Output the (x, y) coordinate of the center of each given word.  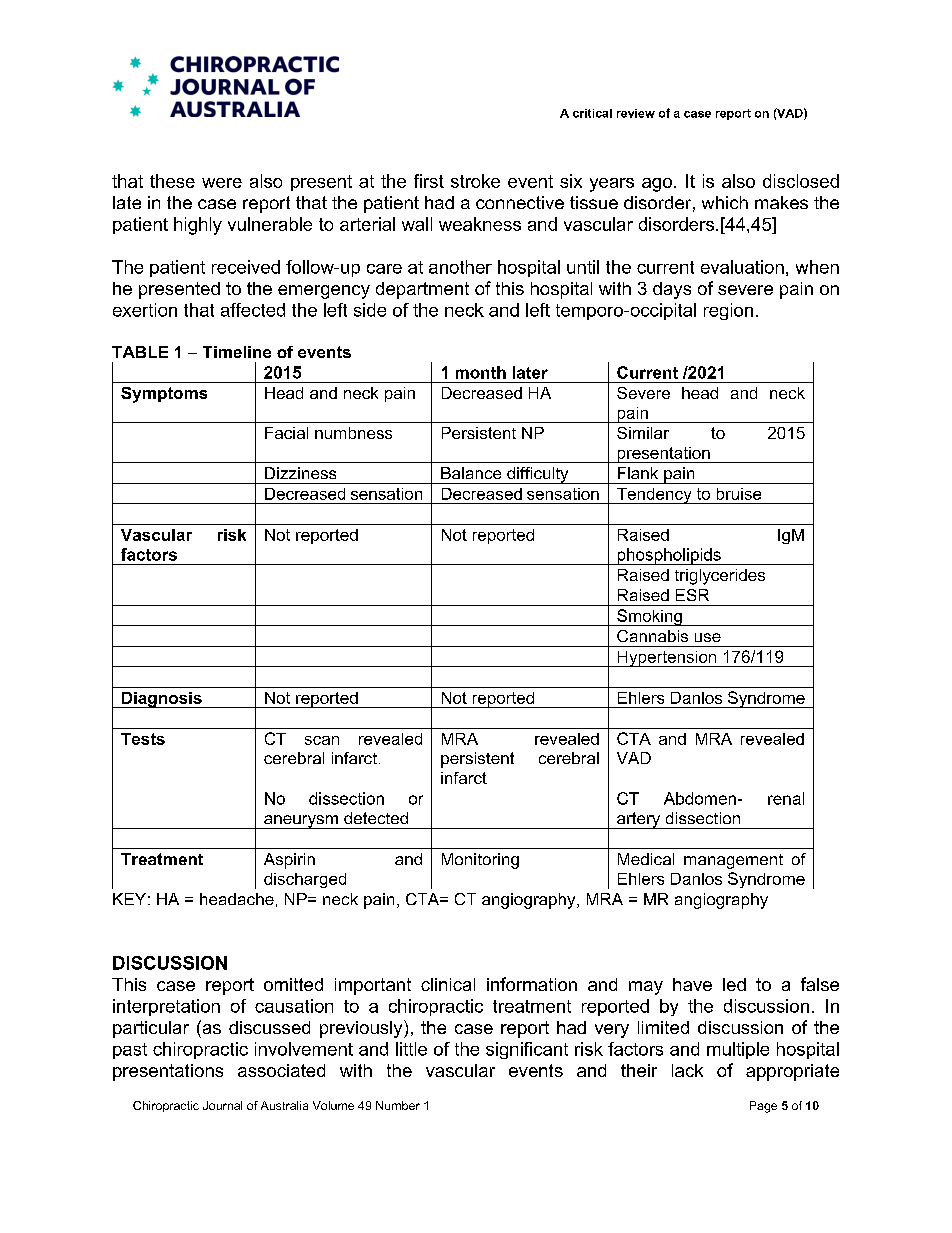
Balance (471, 473)
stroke (475, 181)
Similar (643, 433)
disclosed (801, 181)
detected (376, 818)
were (222, 183)
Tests (143, 739)
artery (639, 820)
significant (527, 1050)
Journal (222, 1105)
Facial (286, 433)
